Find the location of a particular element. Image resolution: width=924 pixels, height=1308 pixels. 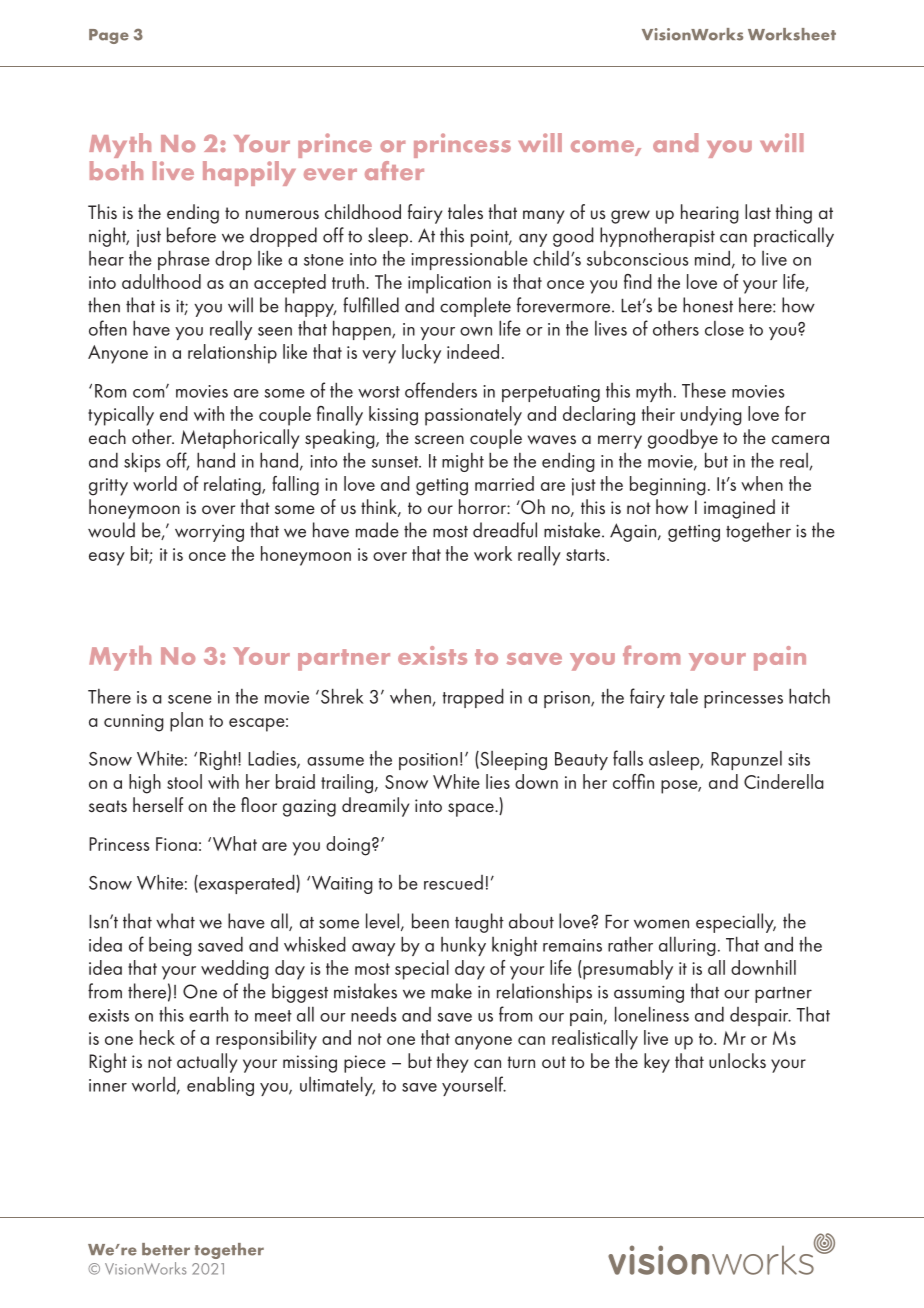

after is located at coordinates (394, 170).
